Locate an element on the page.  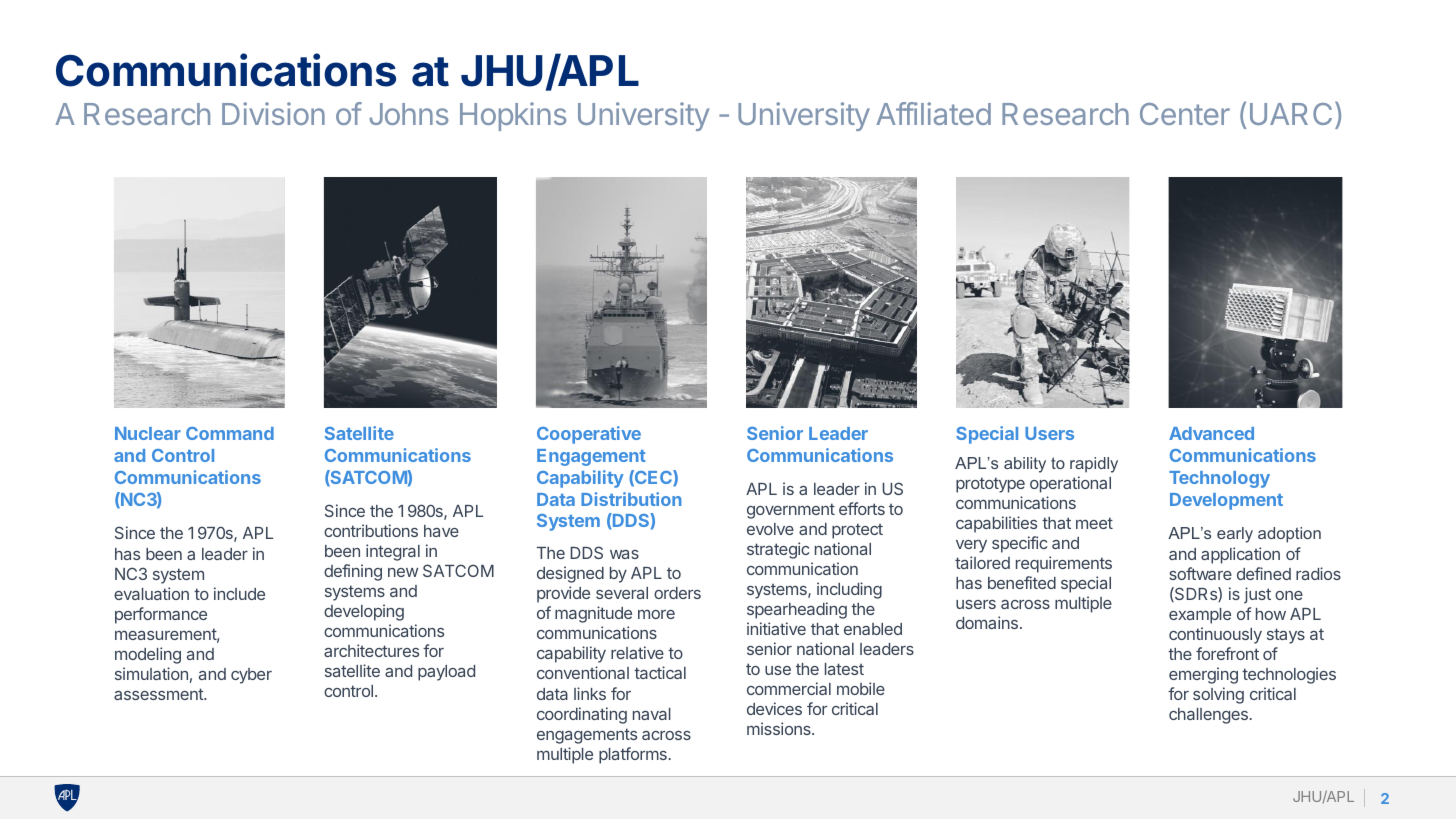
Advanced is located at coordinates (1211, 433).
